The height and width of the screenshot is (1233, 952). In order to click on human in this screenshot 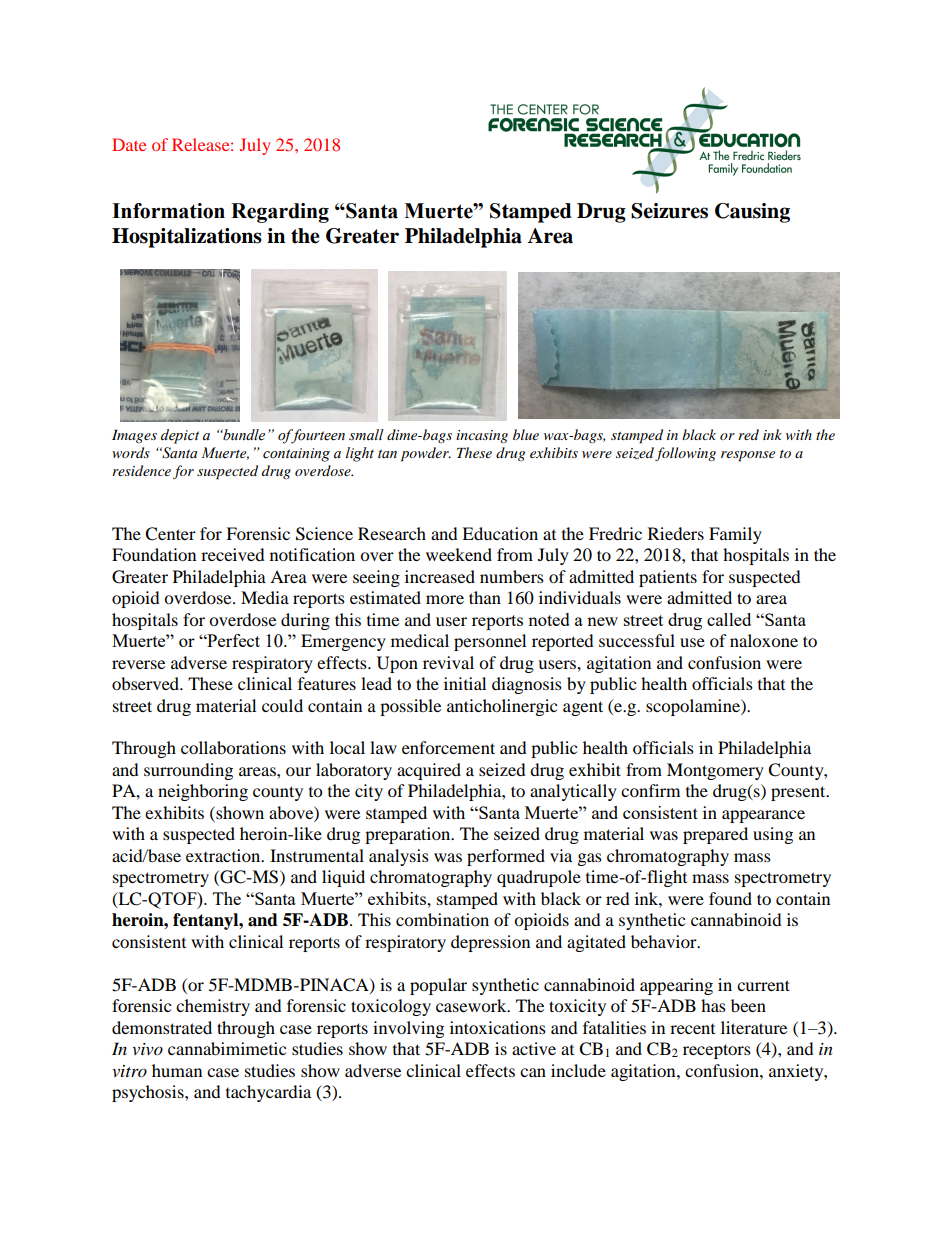, I will do `click(177, 1070)`.
